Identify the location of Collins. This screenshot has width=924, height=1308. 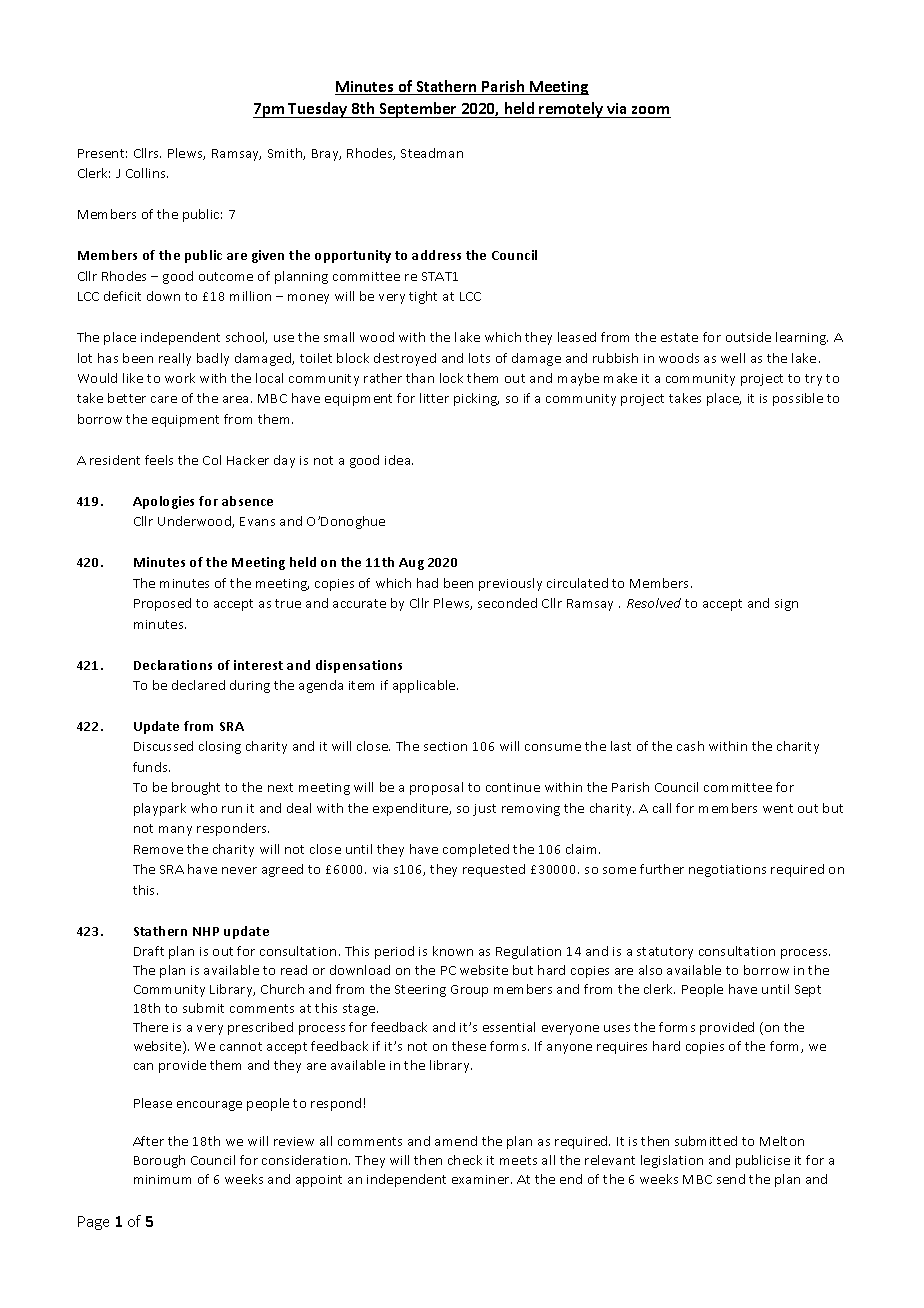
(147, 173).
